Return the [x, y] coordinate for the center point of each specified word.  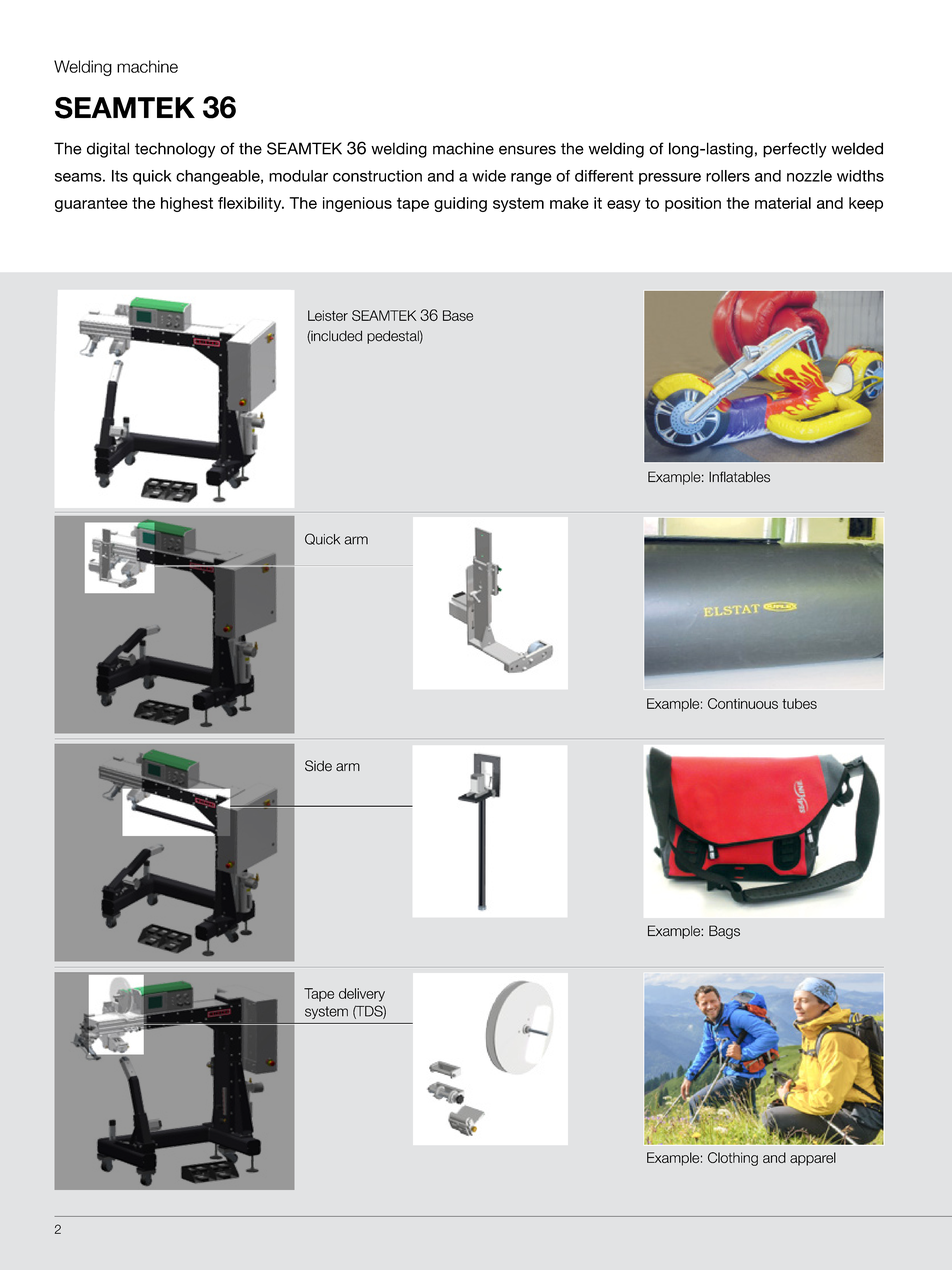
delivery [362, 995]
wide [489, 176]
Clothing [733, 1159]
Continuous [743, 703]
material [783, 203]
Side [318, 766]
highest [187, 204]
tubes [799, 703]
